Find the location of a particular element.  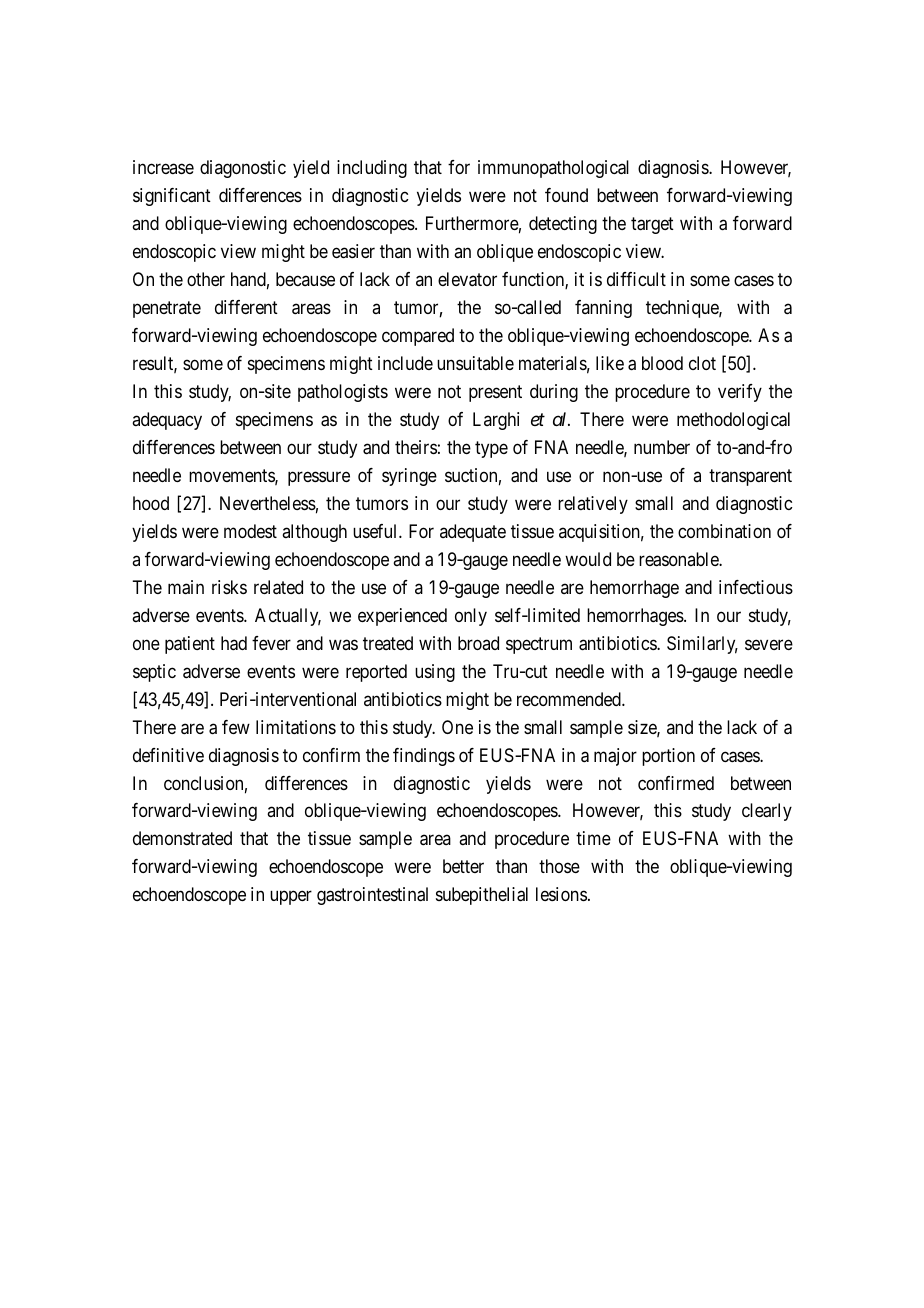

had is located at coordinates (234, 643).
